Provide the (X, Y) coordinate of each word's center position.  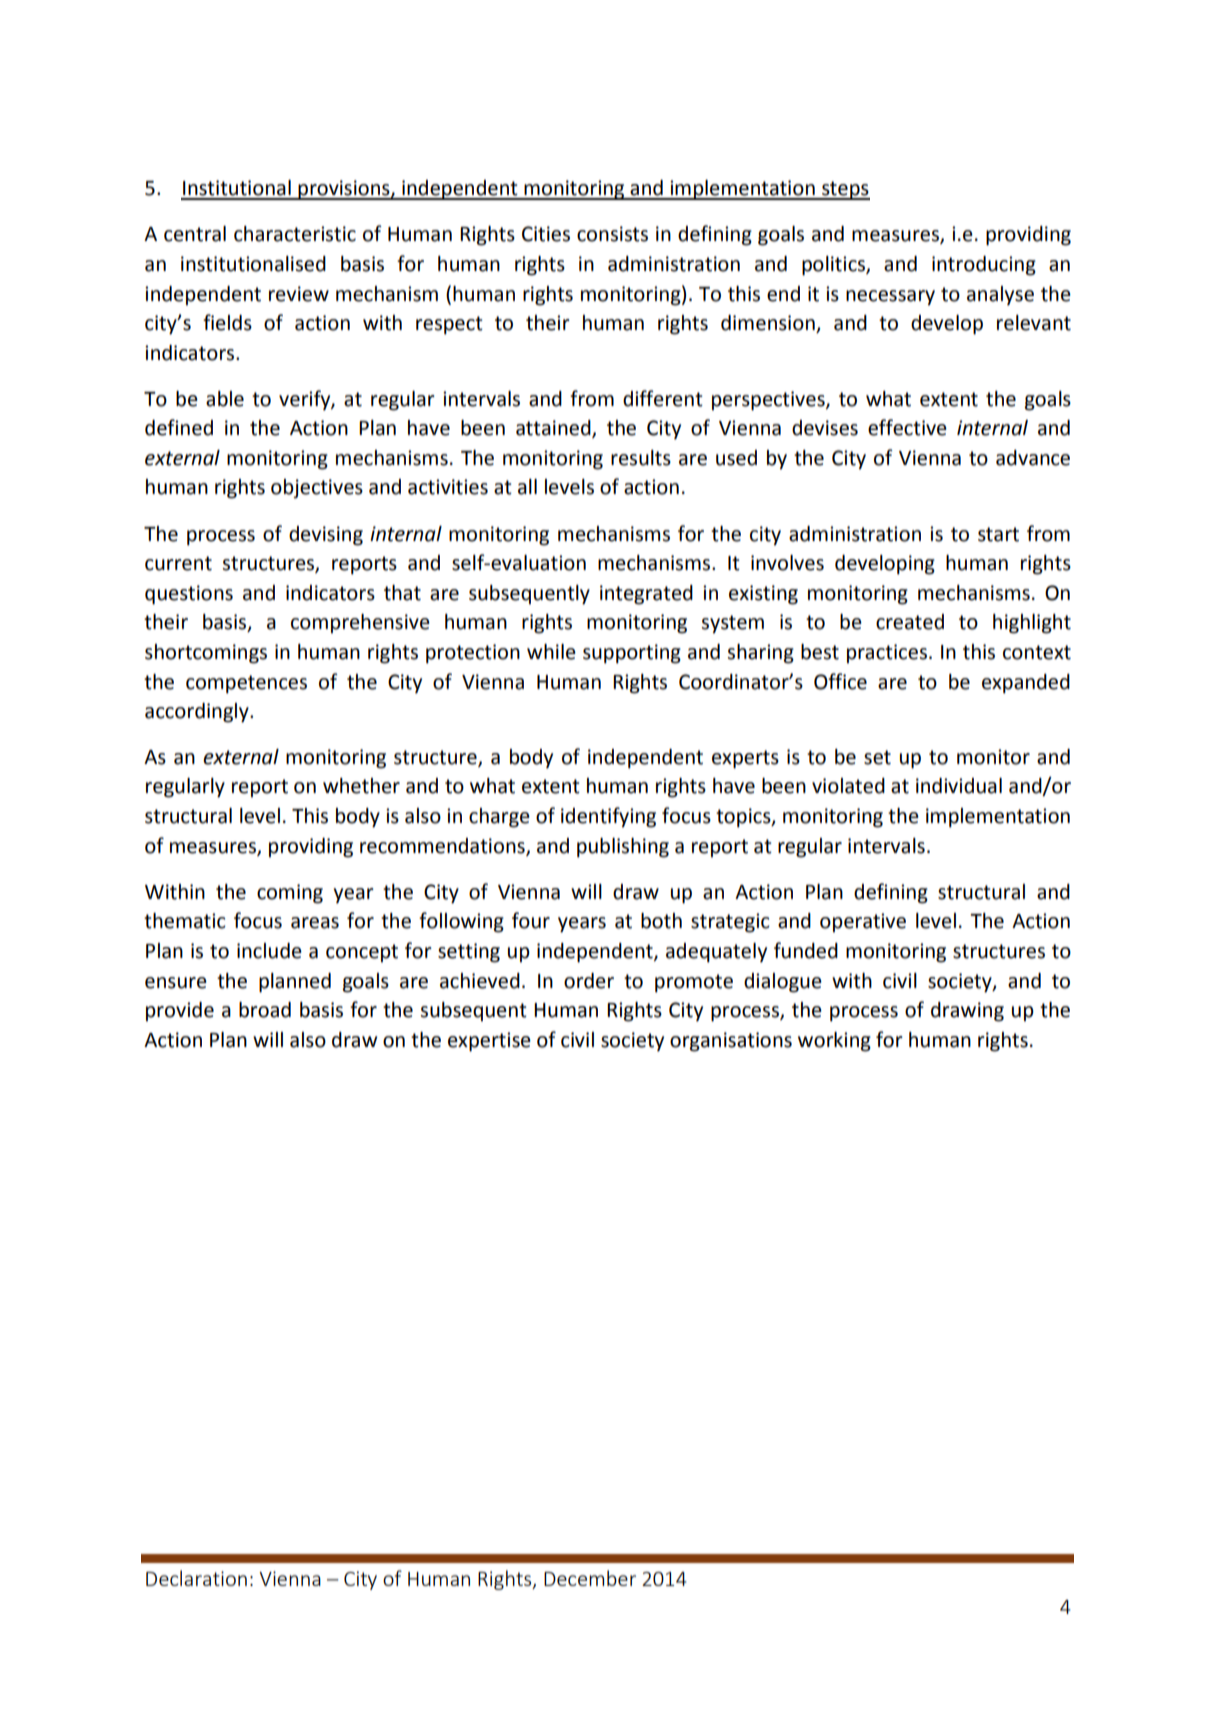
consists (612, 234)
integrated (646, 595)
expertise (489, 1042)
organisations (731, 1042)
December (590, 1578)
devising (326, 536)
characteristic (295, 234)
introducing (984, 266)
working (834, 1042)
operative (863, 923)
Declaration (196, 1578)
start (998, 534)
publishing (623, 848)
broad (265, 1010)
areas (315, 923)
